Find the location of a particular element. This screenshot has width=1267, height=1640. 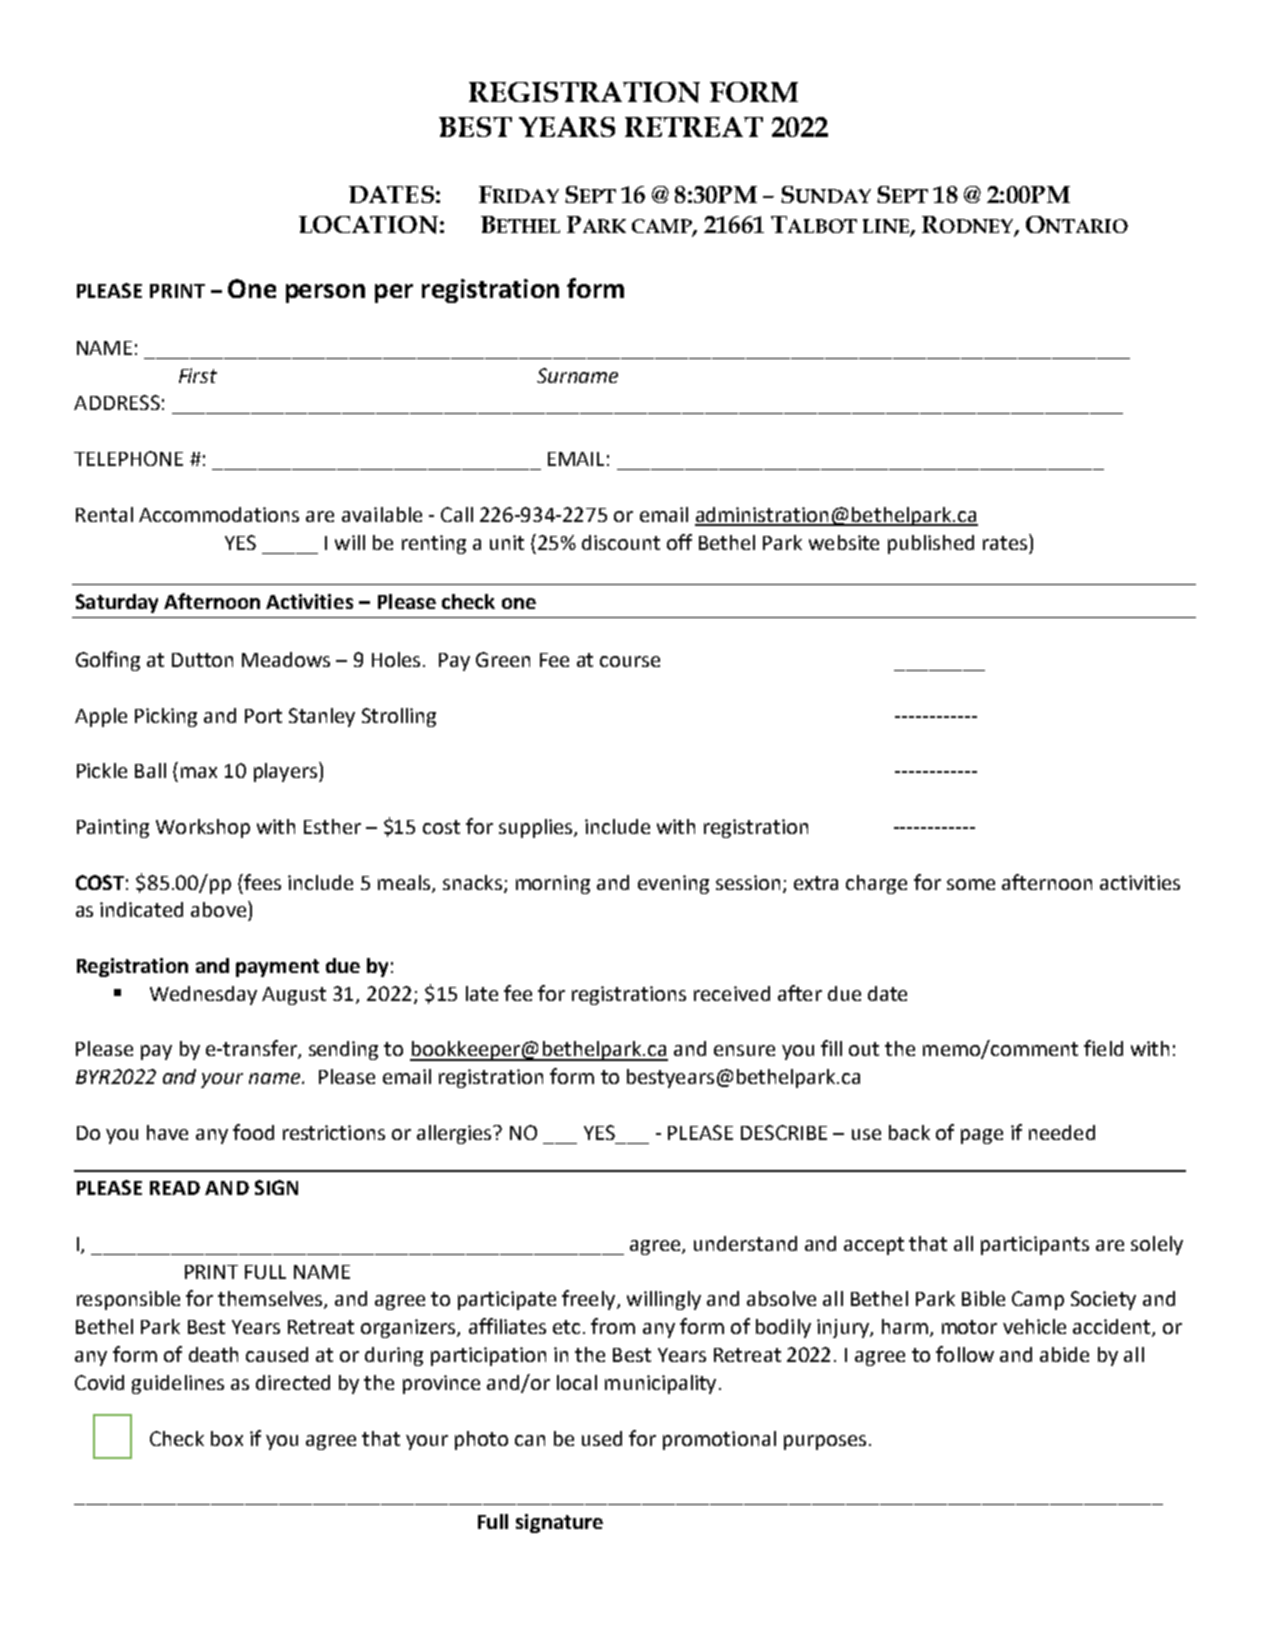

evening is located at coordinates (673, 884).
